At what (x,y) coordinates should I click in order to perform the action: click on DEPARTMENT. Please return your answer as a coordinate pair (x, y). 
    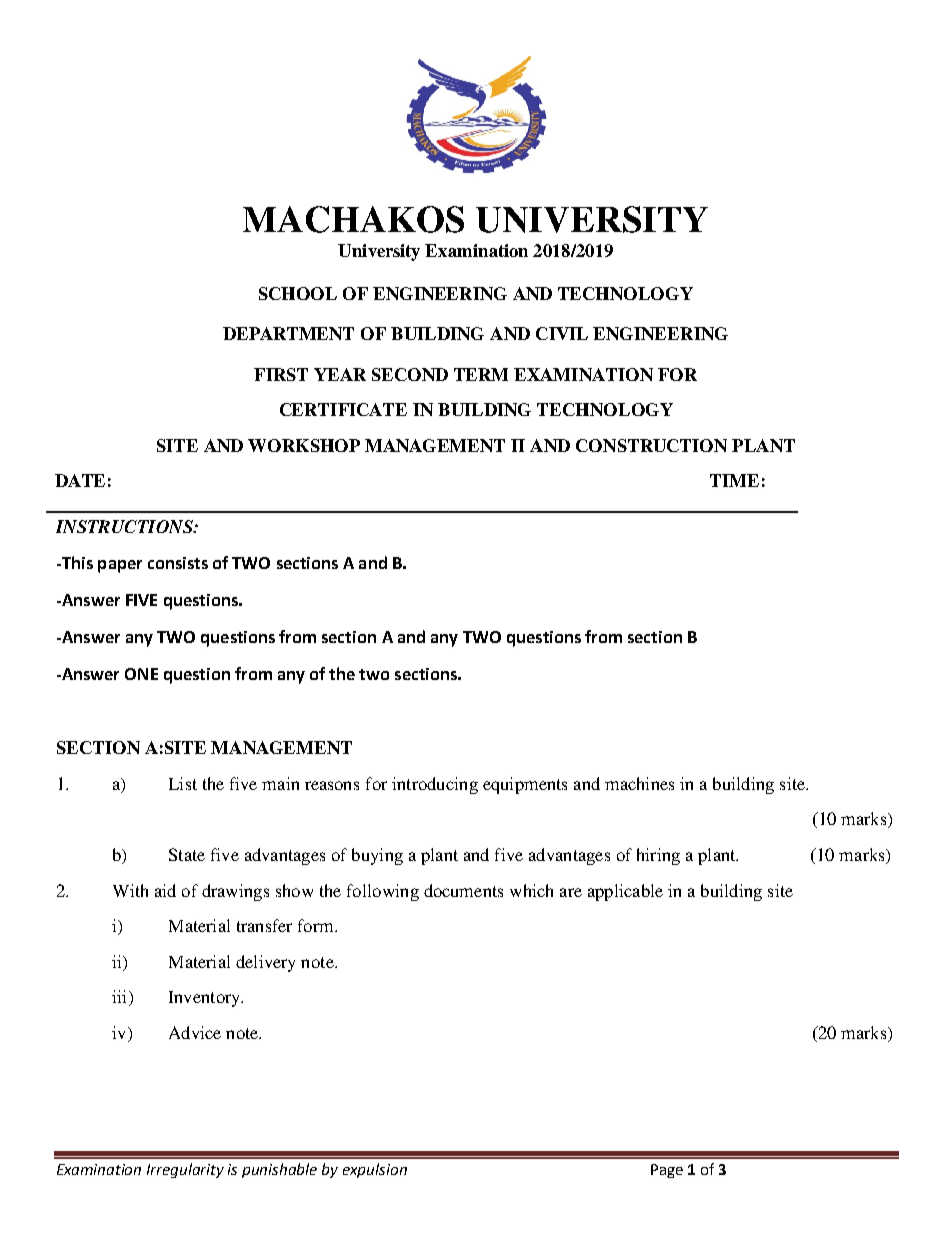
    Looking at the image, I should click on (288, 333).
